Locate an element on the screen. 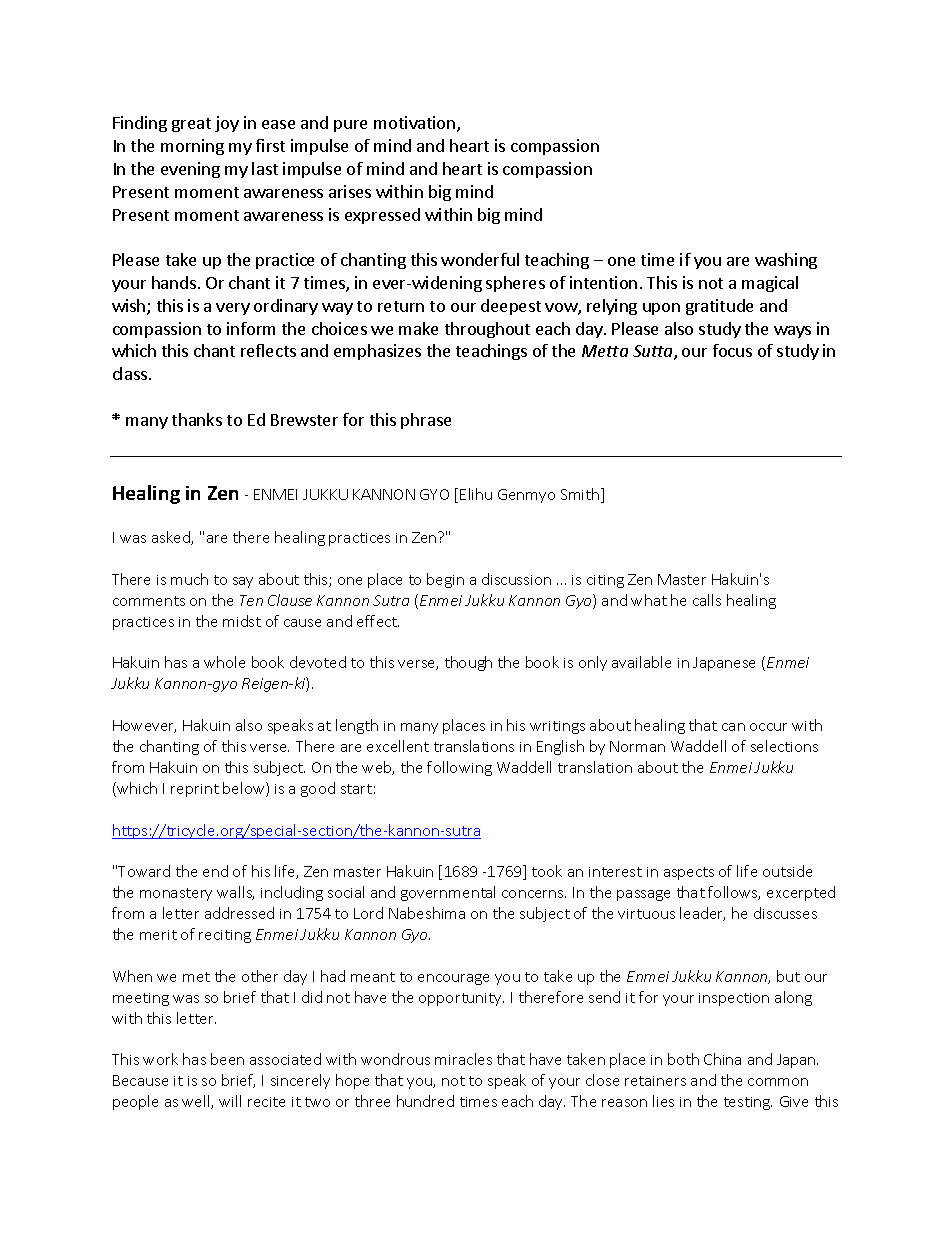  morning is located at coordinates (192, 147).
